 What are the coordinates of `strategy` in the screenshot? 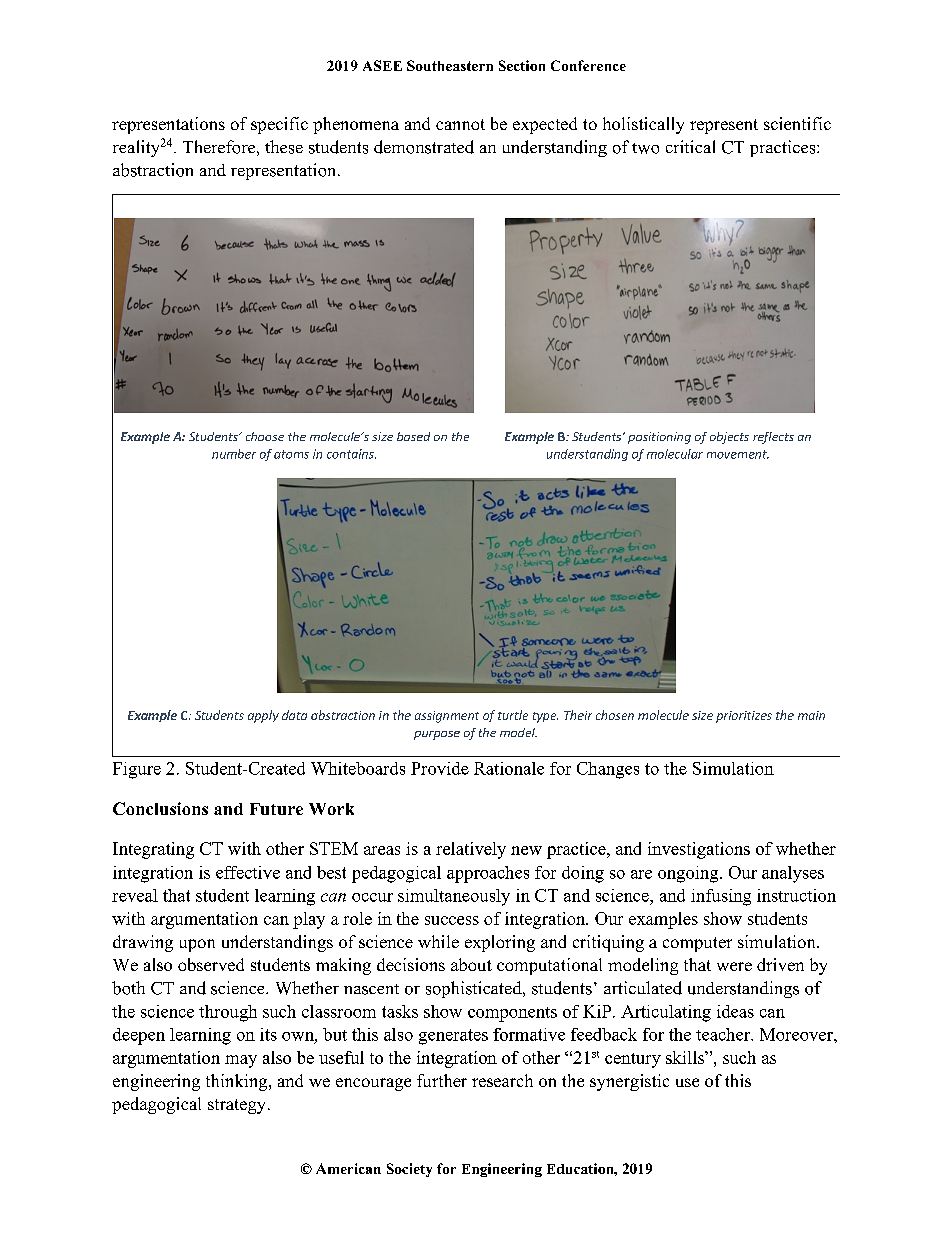 It's located at (238, 1106).
